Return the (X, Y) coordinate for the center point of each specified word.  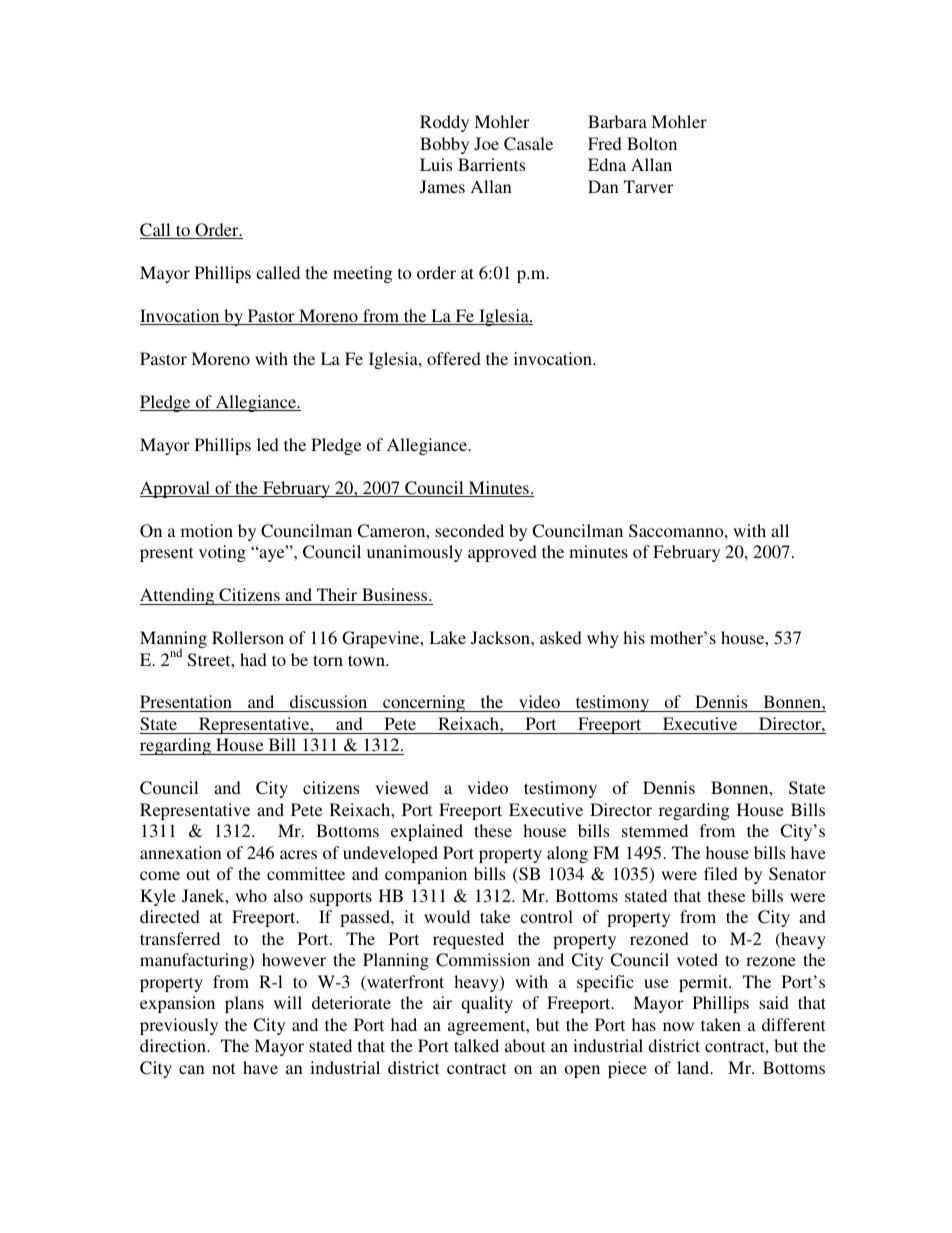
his (634, 637)
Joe (486, 144)
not (223, 1068)
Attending (178, 596)
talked (476, 1045)
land (694, 1067)
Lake (447, 637)
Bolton (652, 143)
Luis (436, 164)
